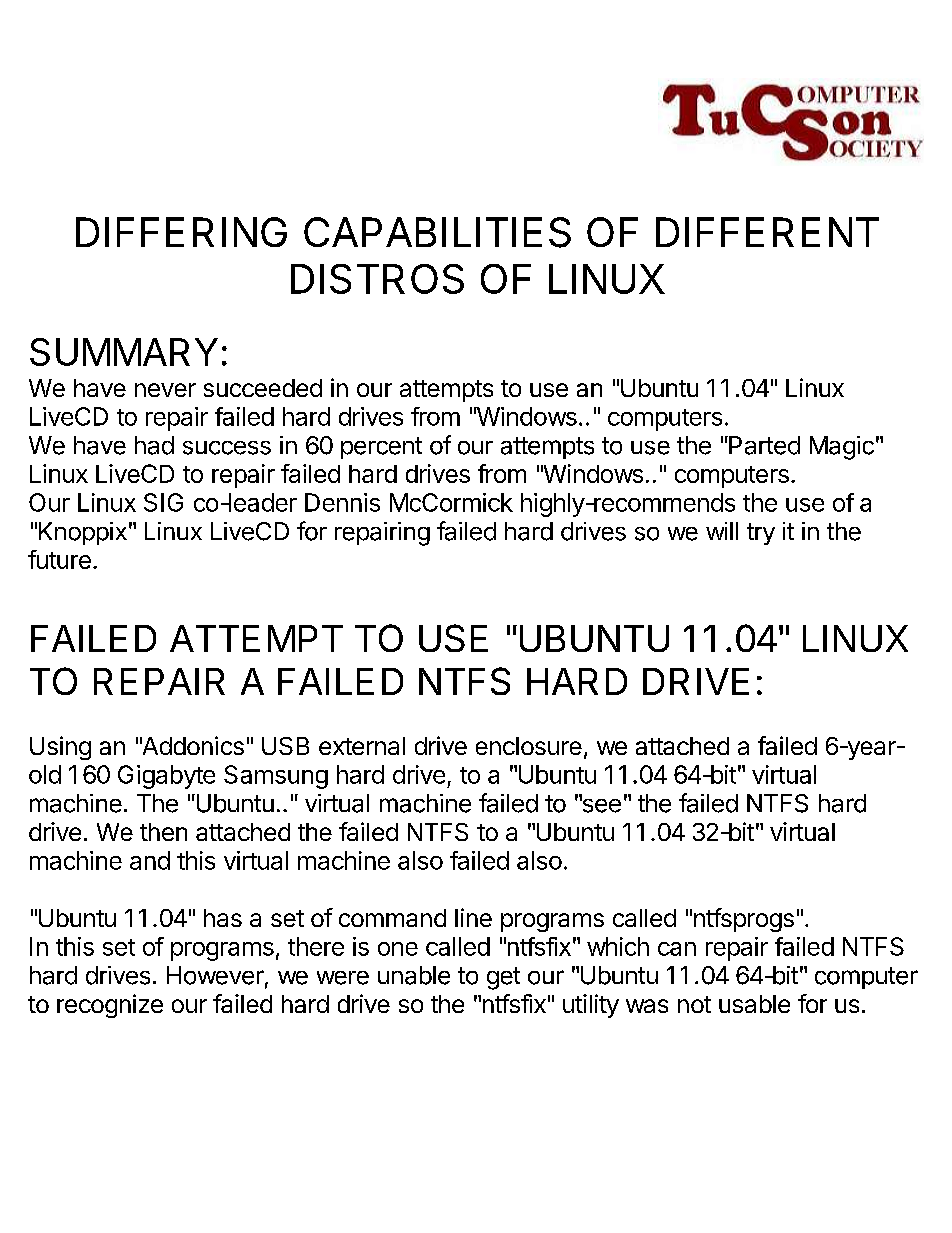  What do you see at coordinates (414, 975) in the page?
I see `unable` at bounding box center [414, 975].
